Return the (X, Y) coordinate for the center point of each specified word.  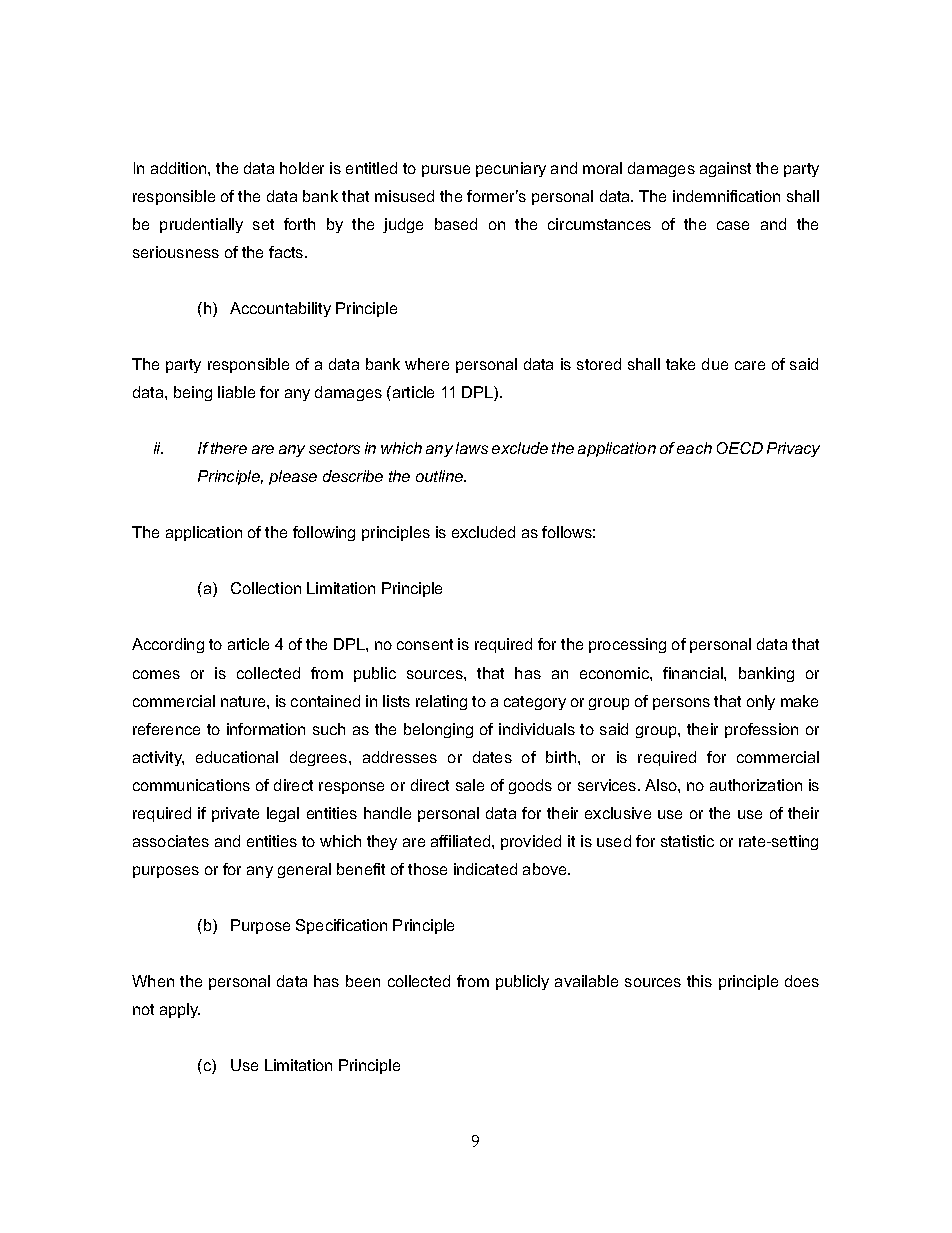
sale (470, 785)
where (427, 364)
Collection (266, 588)
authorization (756, 785)
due (715, 364)
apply (180, 1010)
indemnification (726, 196)
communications (191, 785)
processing (627, 645)
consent (425, 644)
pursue (446, 171)
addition (180, 168)
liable (236, 392)
